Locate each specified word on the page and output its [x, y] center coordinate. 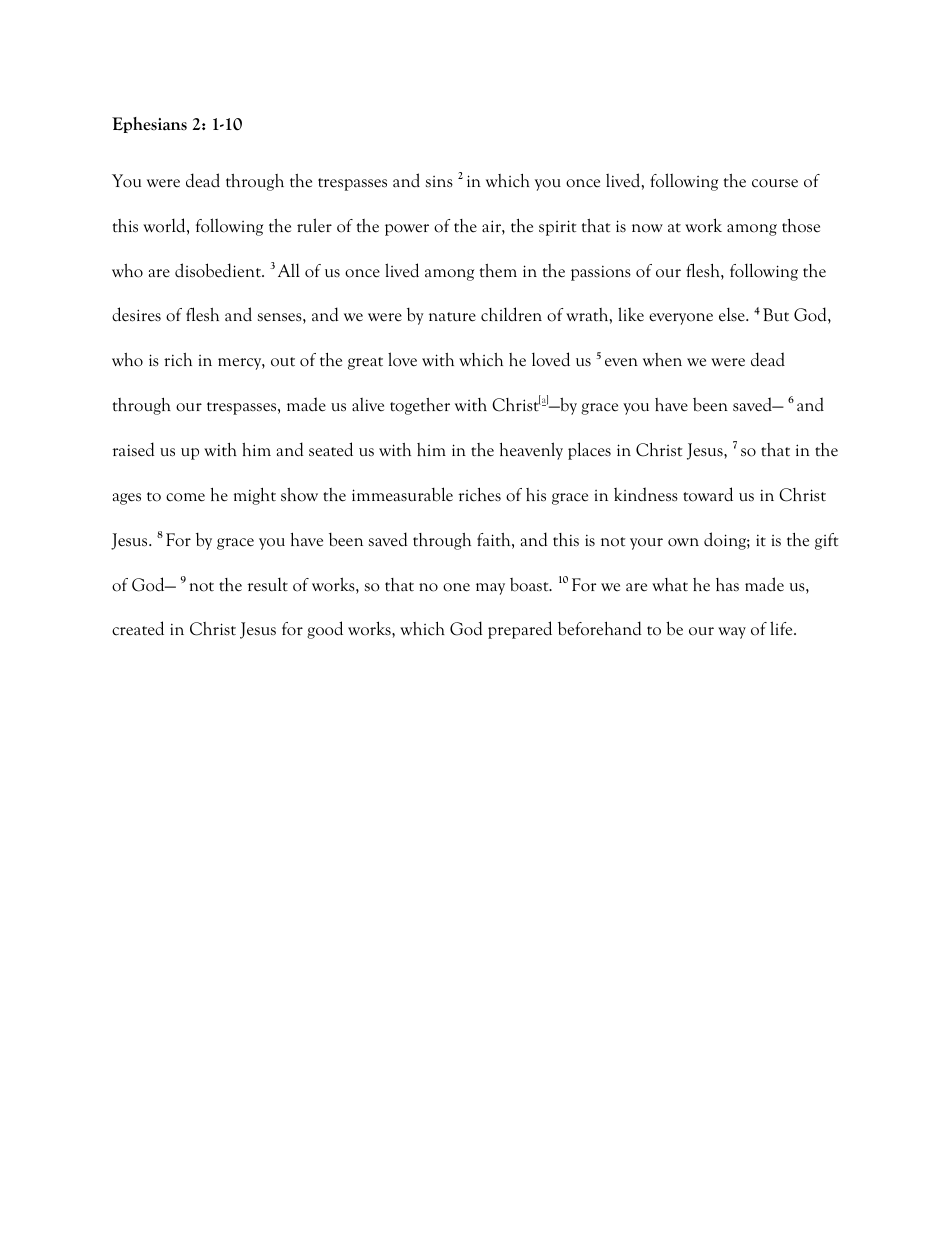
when [662, 360]
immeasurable [402, 494]
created [138, 628]
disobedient [219, 270]
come [185, 497]
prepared [520, 630]
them [498, 271]
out [283, 362]
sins [439, 182]
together [420, 406]
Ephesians [149, 125]
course [775, 183]
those [801, 226]
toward [708, 494]
